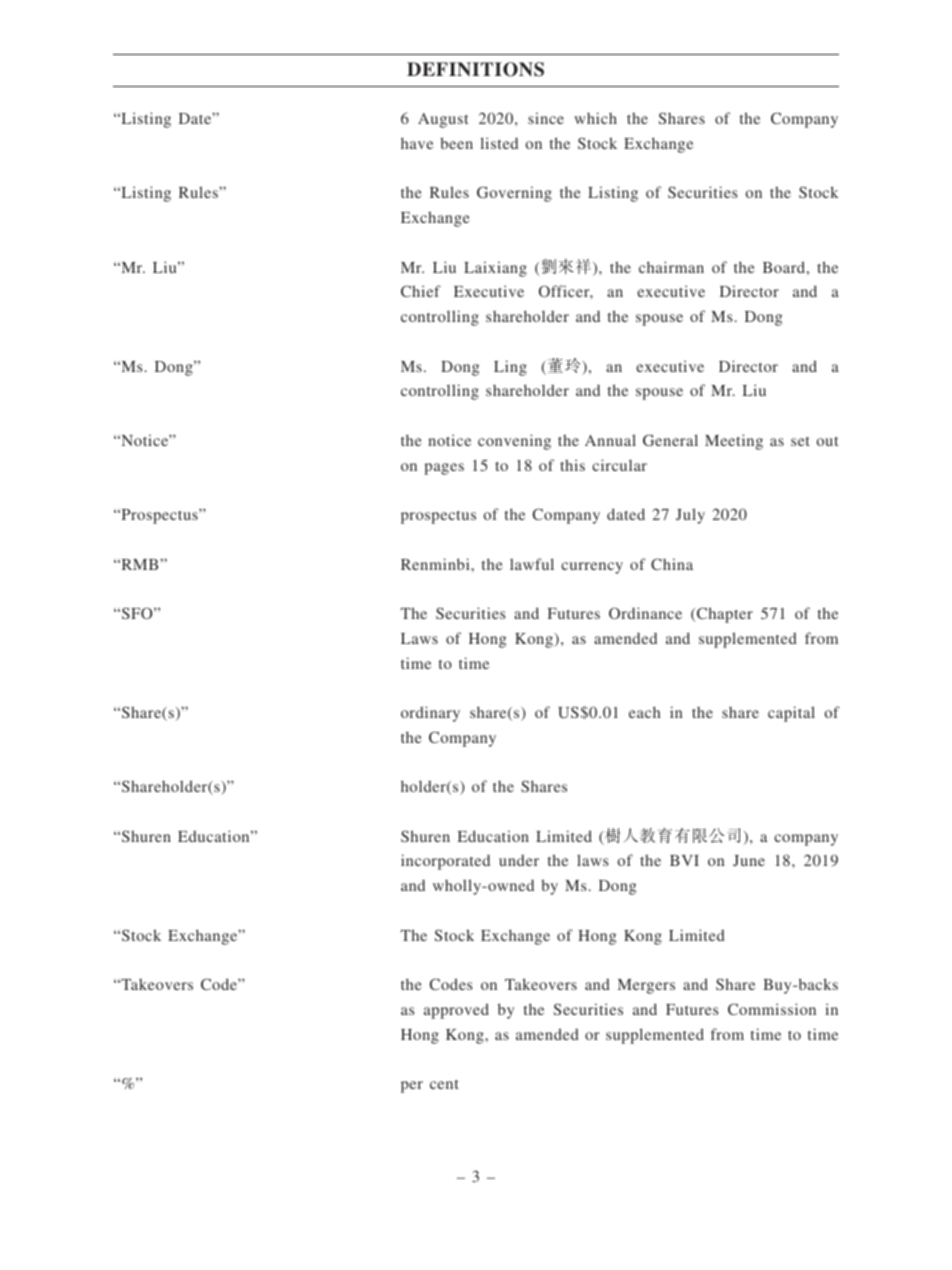 Image resolution: width=952 pixels, height=1270 pixels. What do you see at coordinates (645, 712) in the screenshot?
I see `each` at bounding box center [645, 712].
